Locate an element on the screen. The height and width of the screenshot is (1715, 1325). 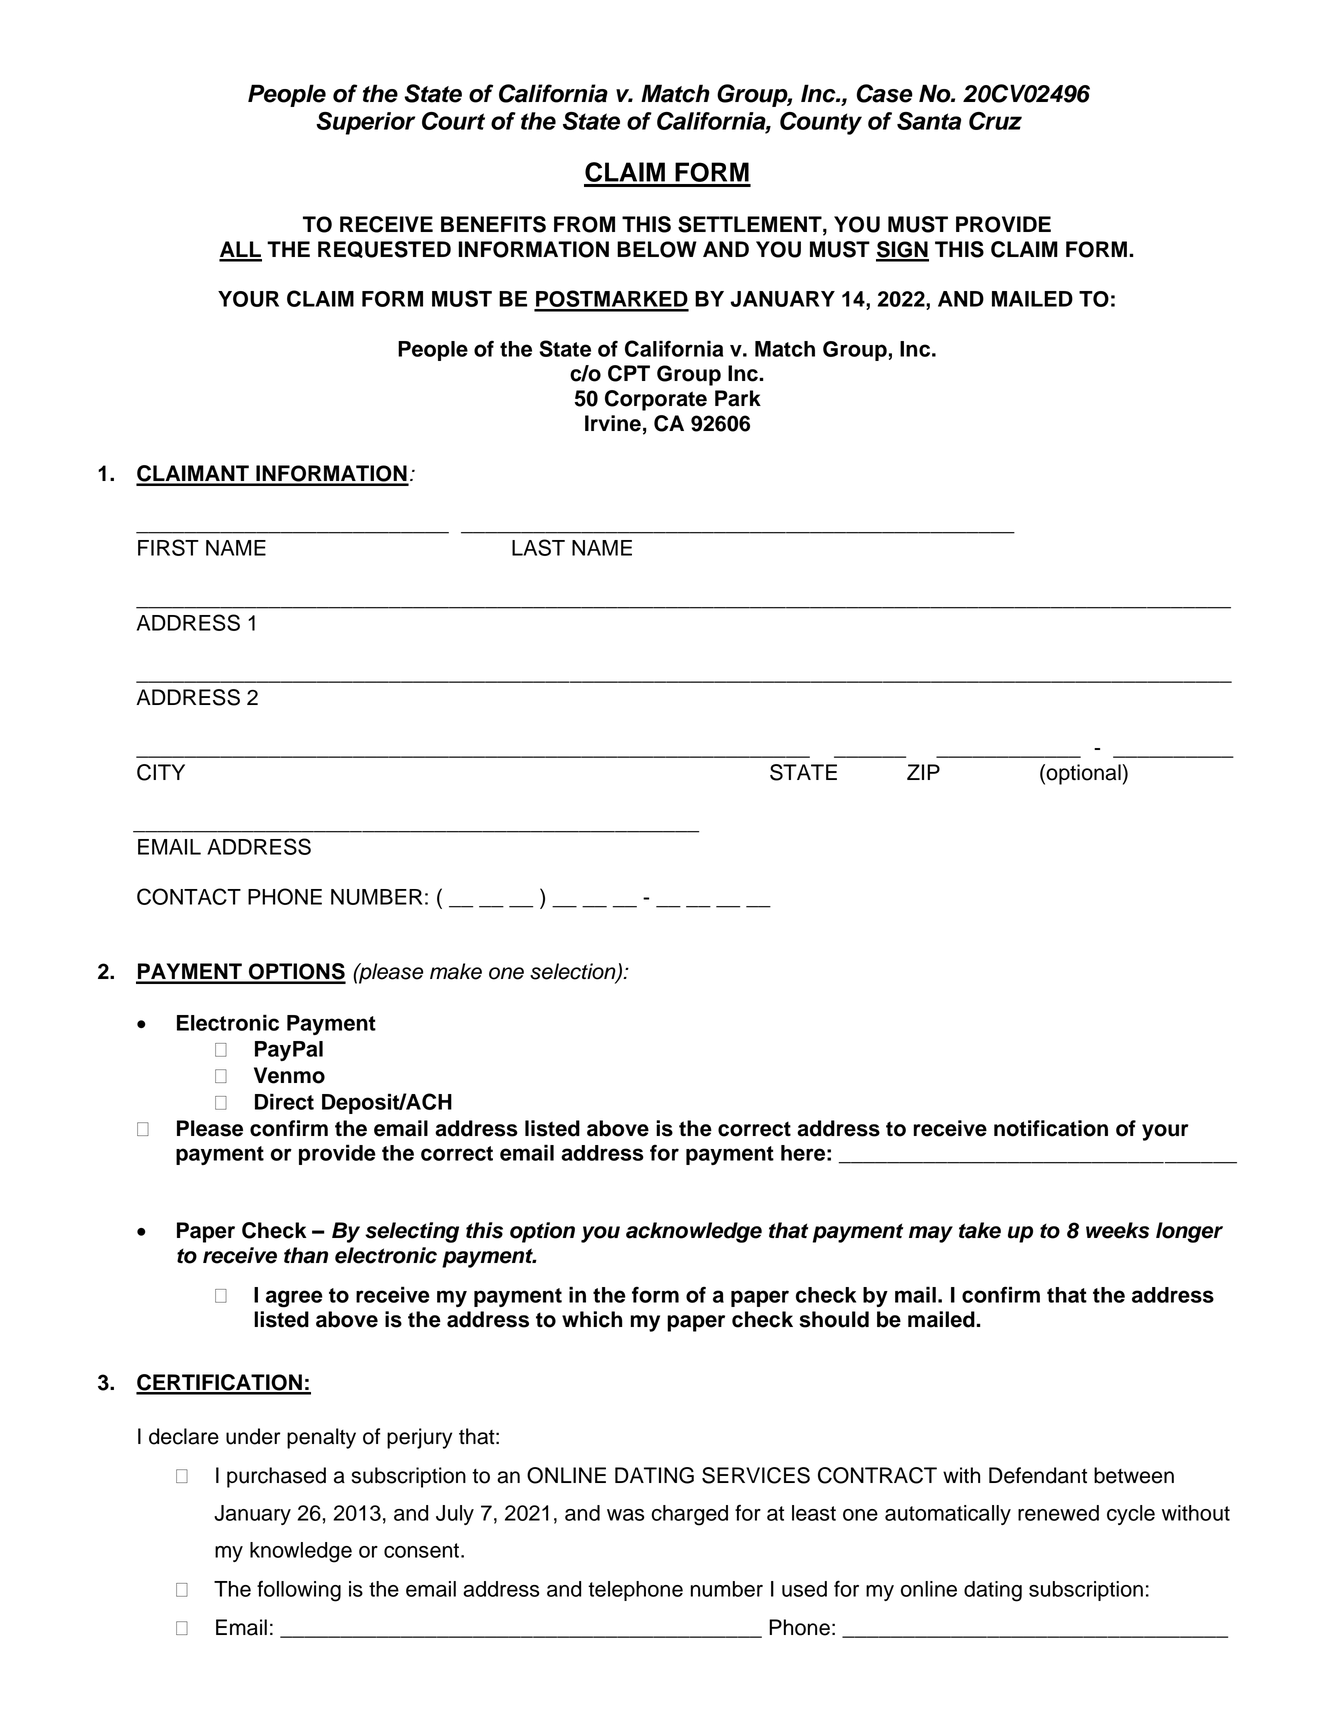
ZIP is located at coordinates (923, 772).
